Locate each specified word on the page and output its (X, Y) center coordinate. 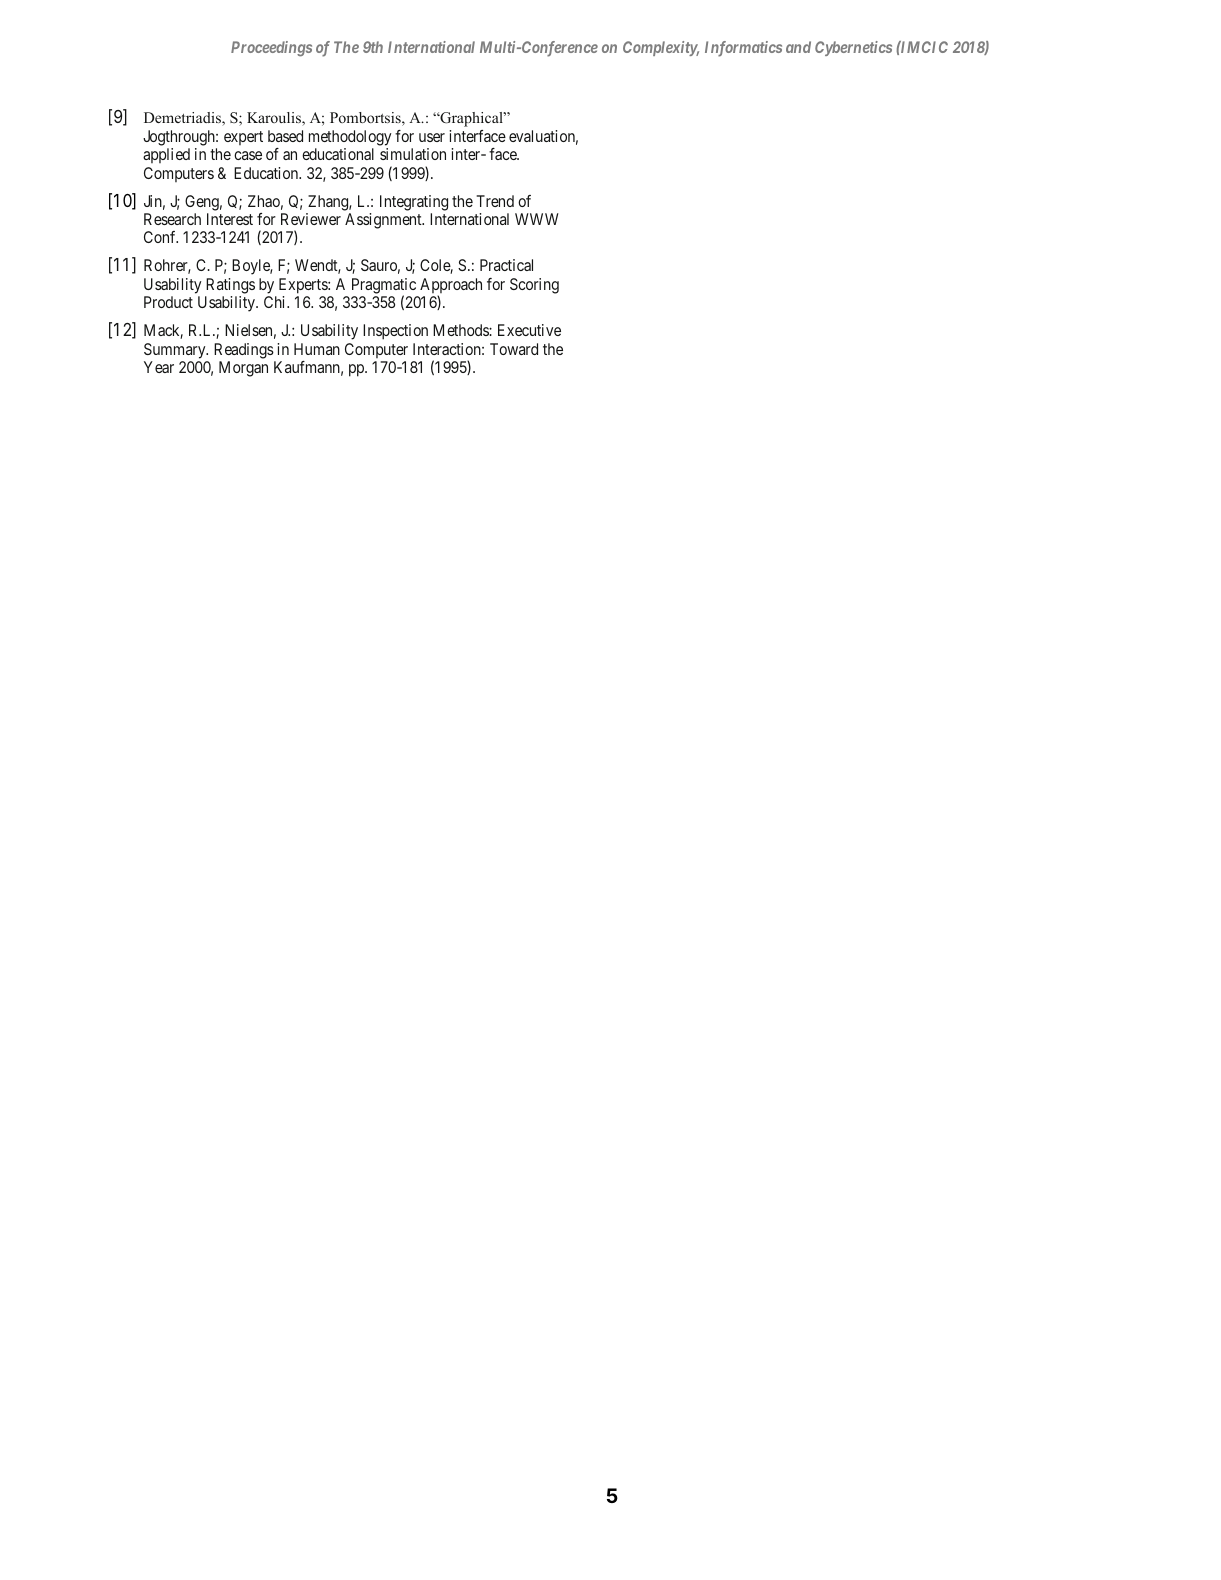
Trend (495, 201)
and (798, 47)
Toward (514, 349)
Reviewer (311, 219)
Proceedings (271, 49)
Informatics (743, 49)
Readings (244, 351)
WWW (537, 219)
